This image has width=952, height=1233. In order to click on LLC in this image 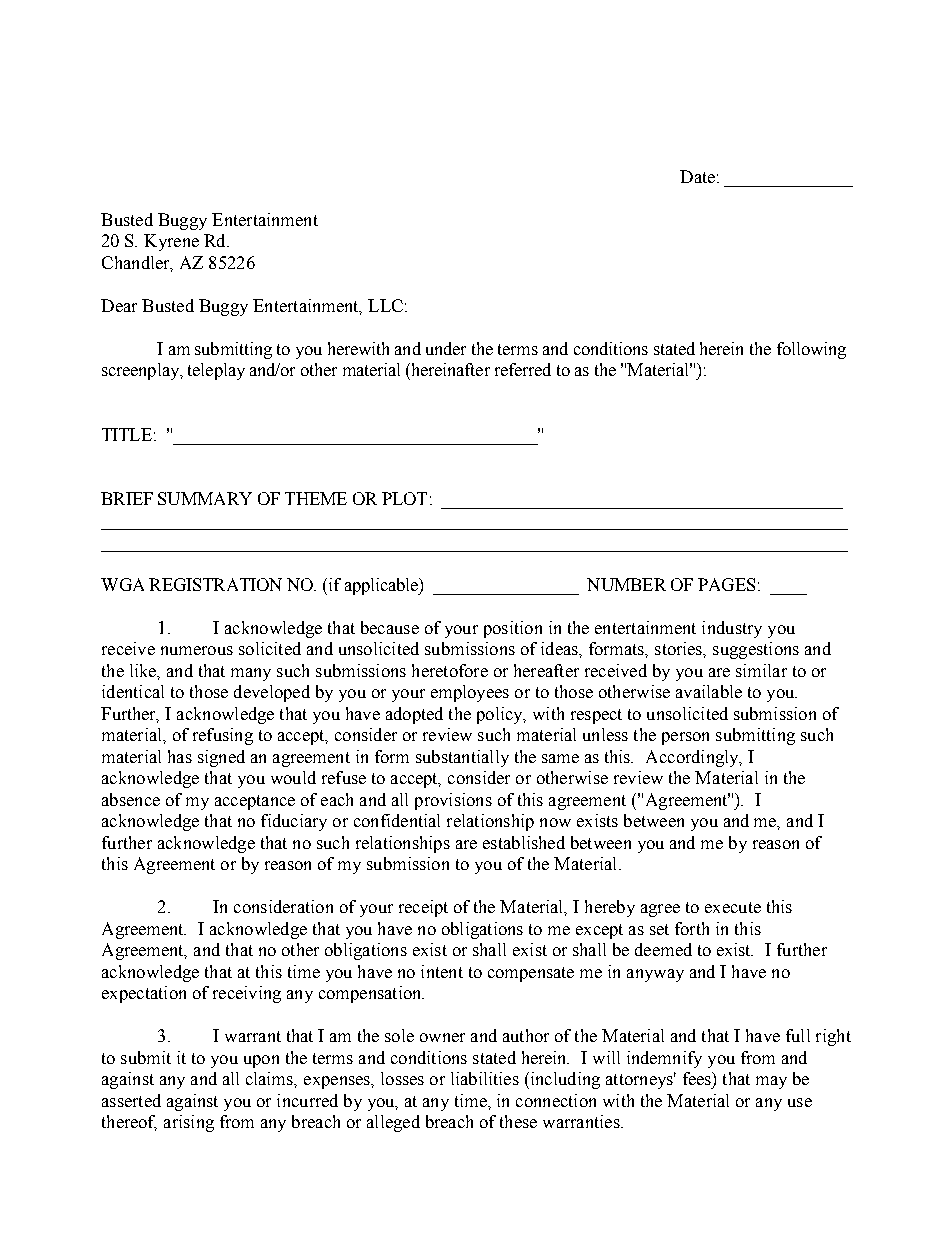, I will do `click(385, 305)`.
